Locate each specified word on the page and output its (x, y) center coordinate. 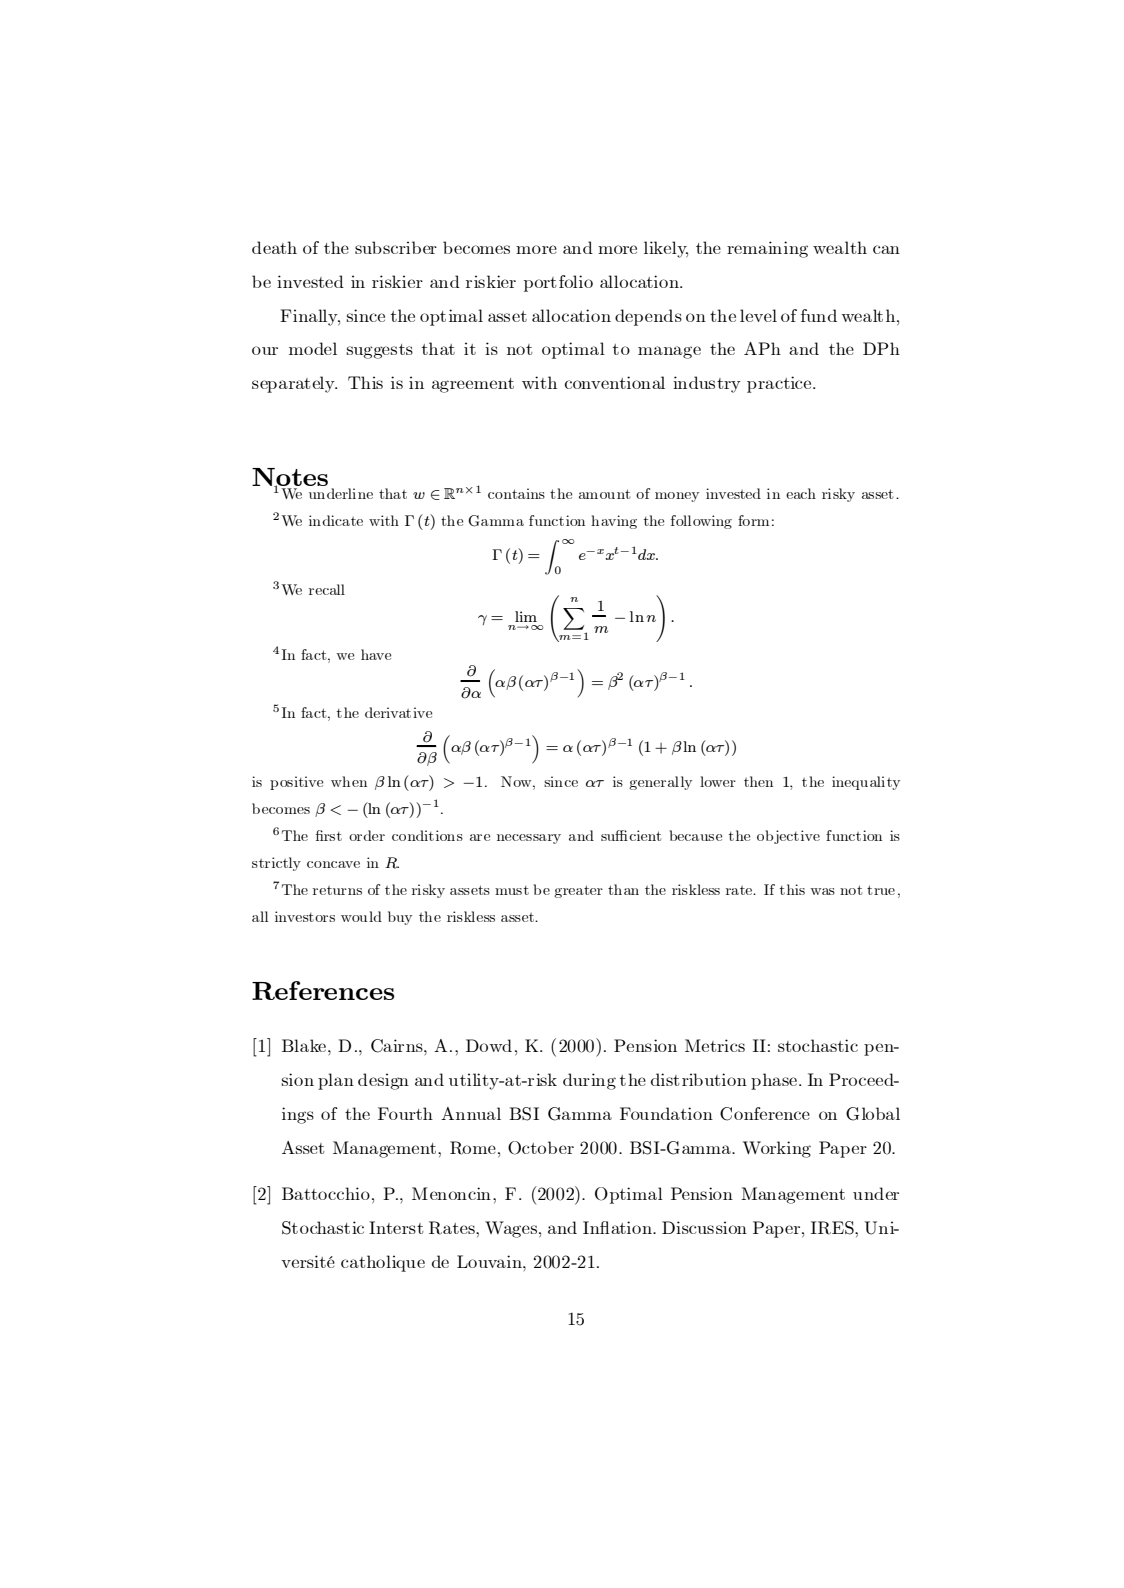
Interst (396, 1227)
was (822, 891)
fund (819, 315)
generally (660, 783)
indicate (336, 520)
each (801, 493)
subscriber (396, 247)
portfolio (558, 283)
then (758, 781)
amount (604, 494)
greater (578, 891)
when (349, 781)
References (323, 990)
